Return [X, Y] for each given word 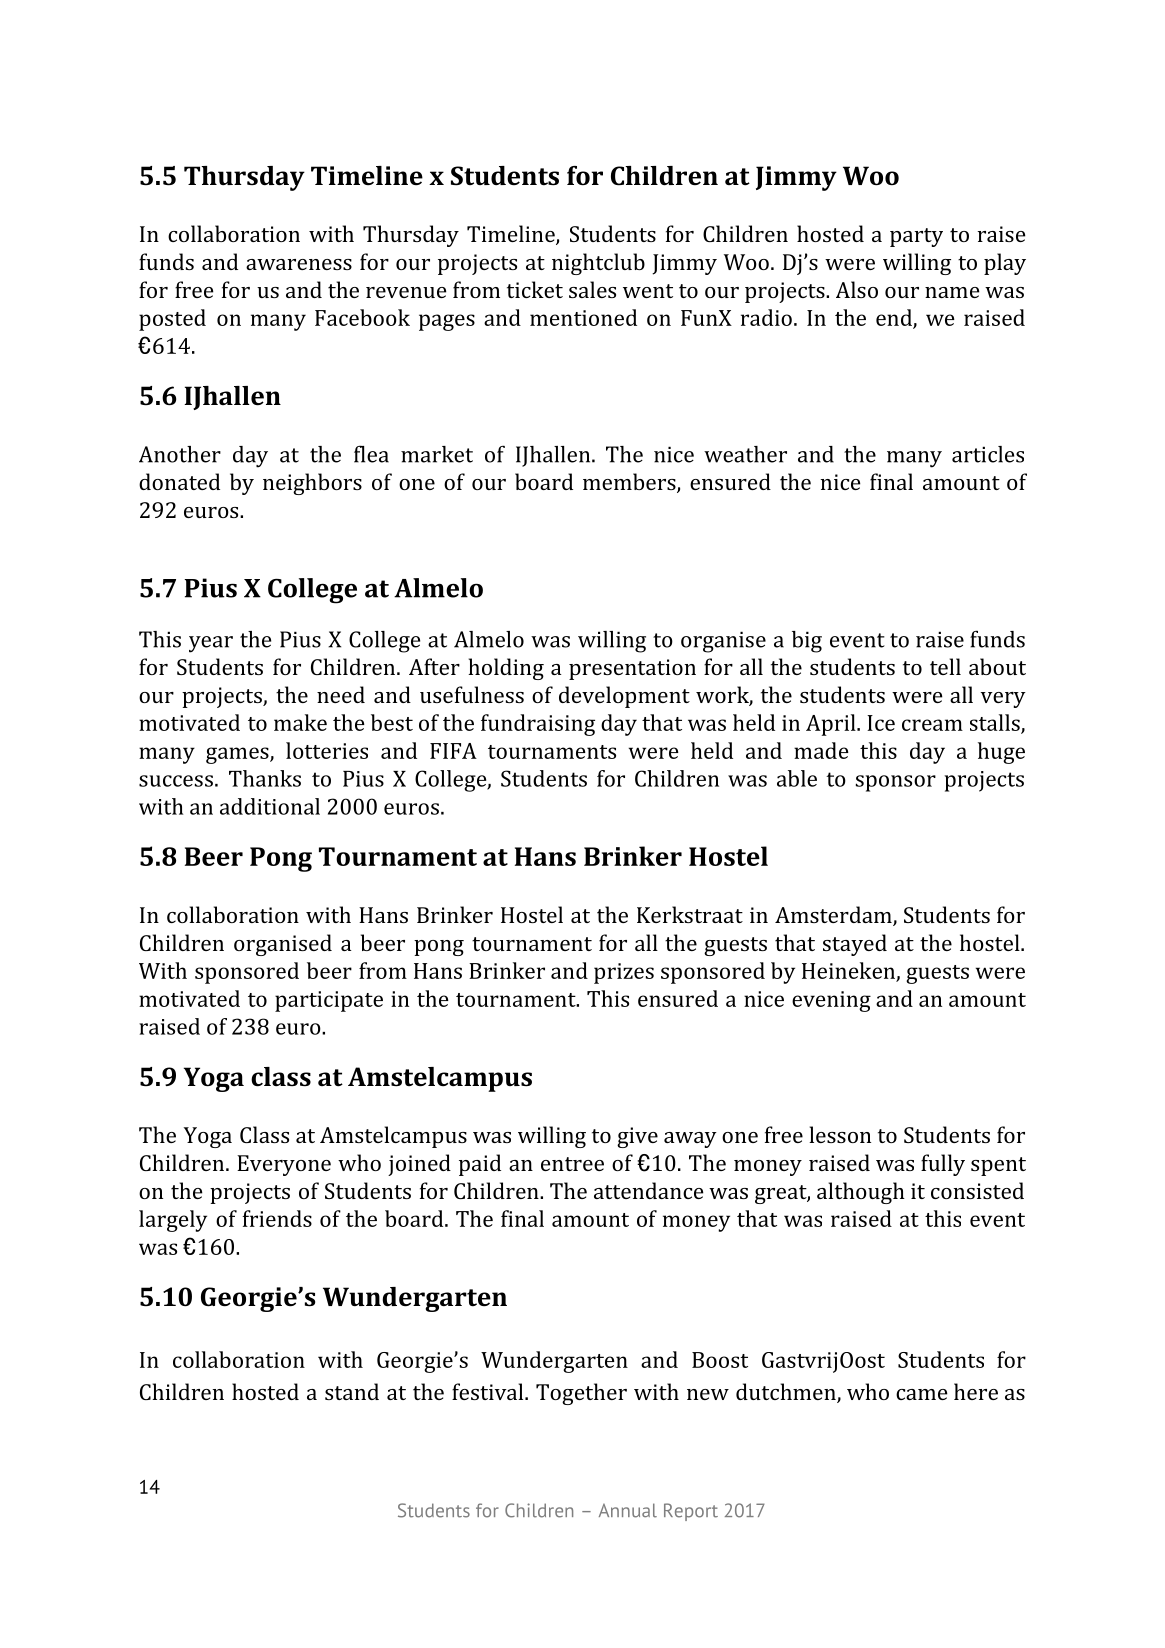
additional [270, 806]
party [916, 237]
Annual [628, 1510]
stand [352, 1391]
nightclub [598, 264]
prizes [624, 973]
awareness [299, 264]
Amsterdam [834, 916]
